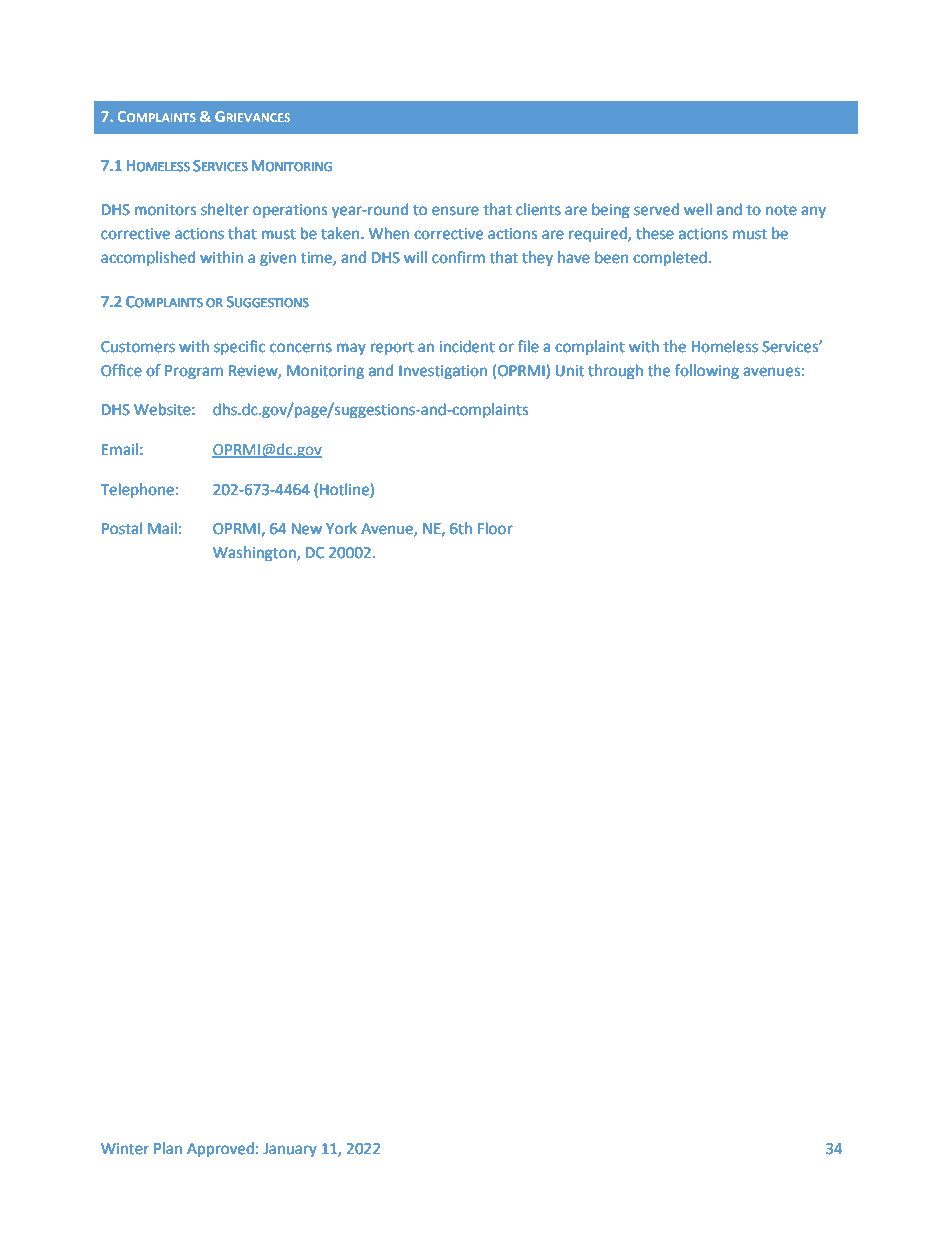  I want to click on shelter, so click(225, 209).
